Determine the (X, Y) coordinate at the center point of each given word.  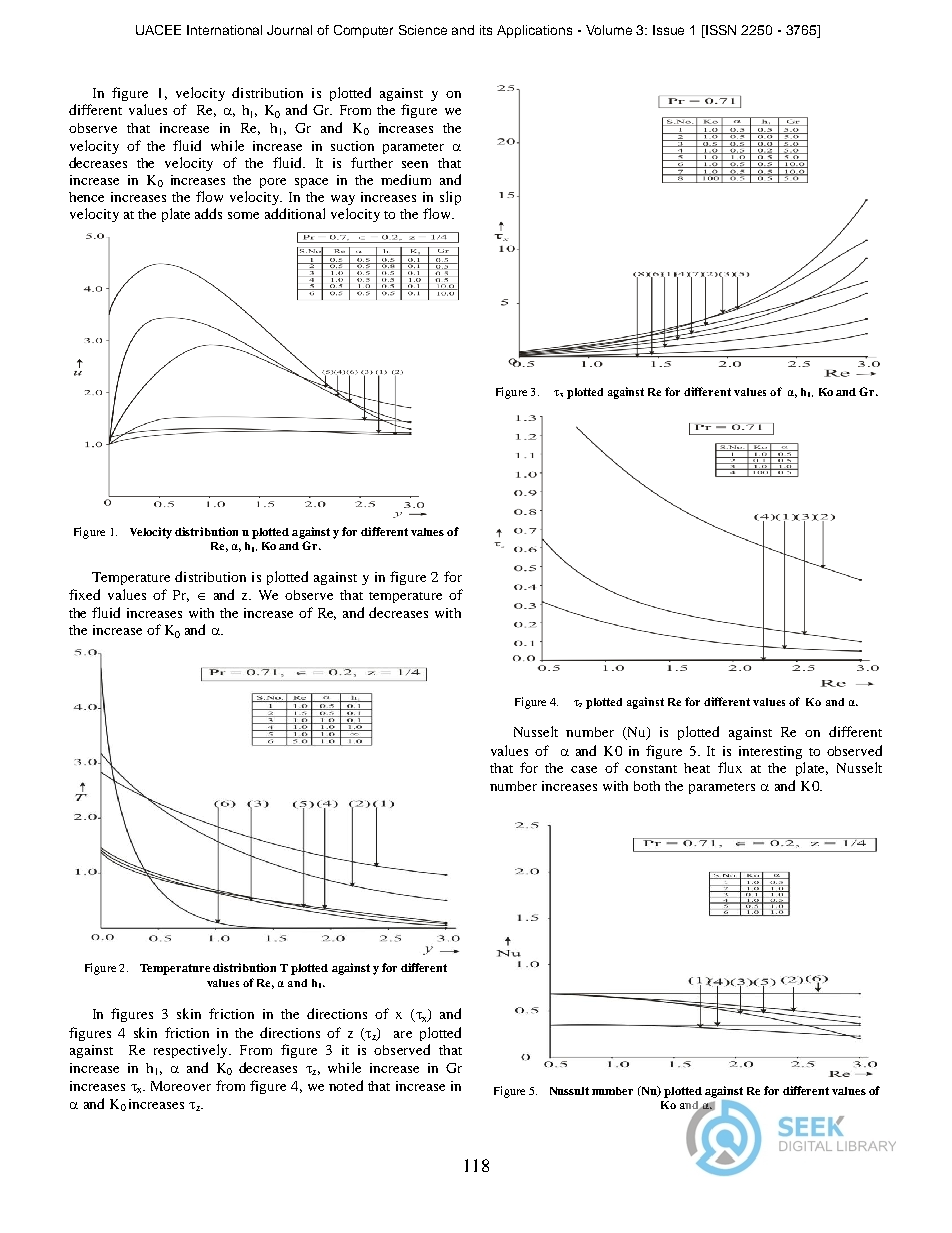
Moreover (181, 1086)
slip (450, 198)
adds (208, 213)
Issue (668, 30)
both (647, 786)
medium (406, 179)
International (224, 30)
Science (423, 30)
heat (697, 768)
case (584, 769)
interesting (770, 752)
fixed (84, 594)
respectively (192, 1051)
